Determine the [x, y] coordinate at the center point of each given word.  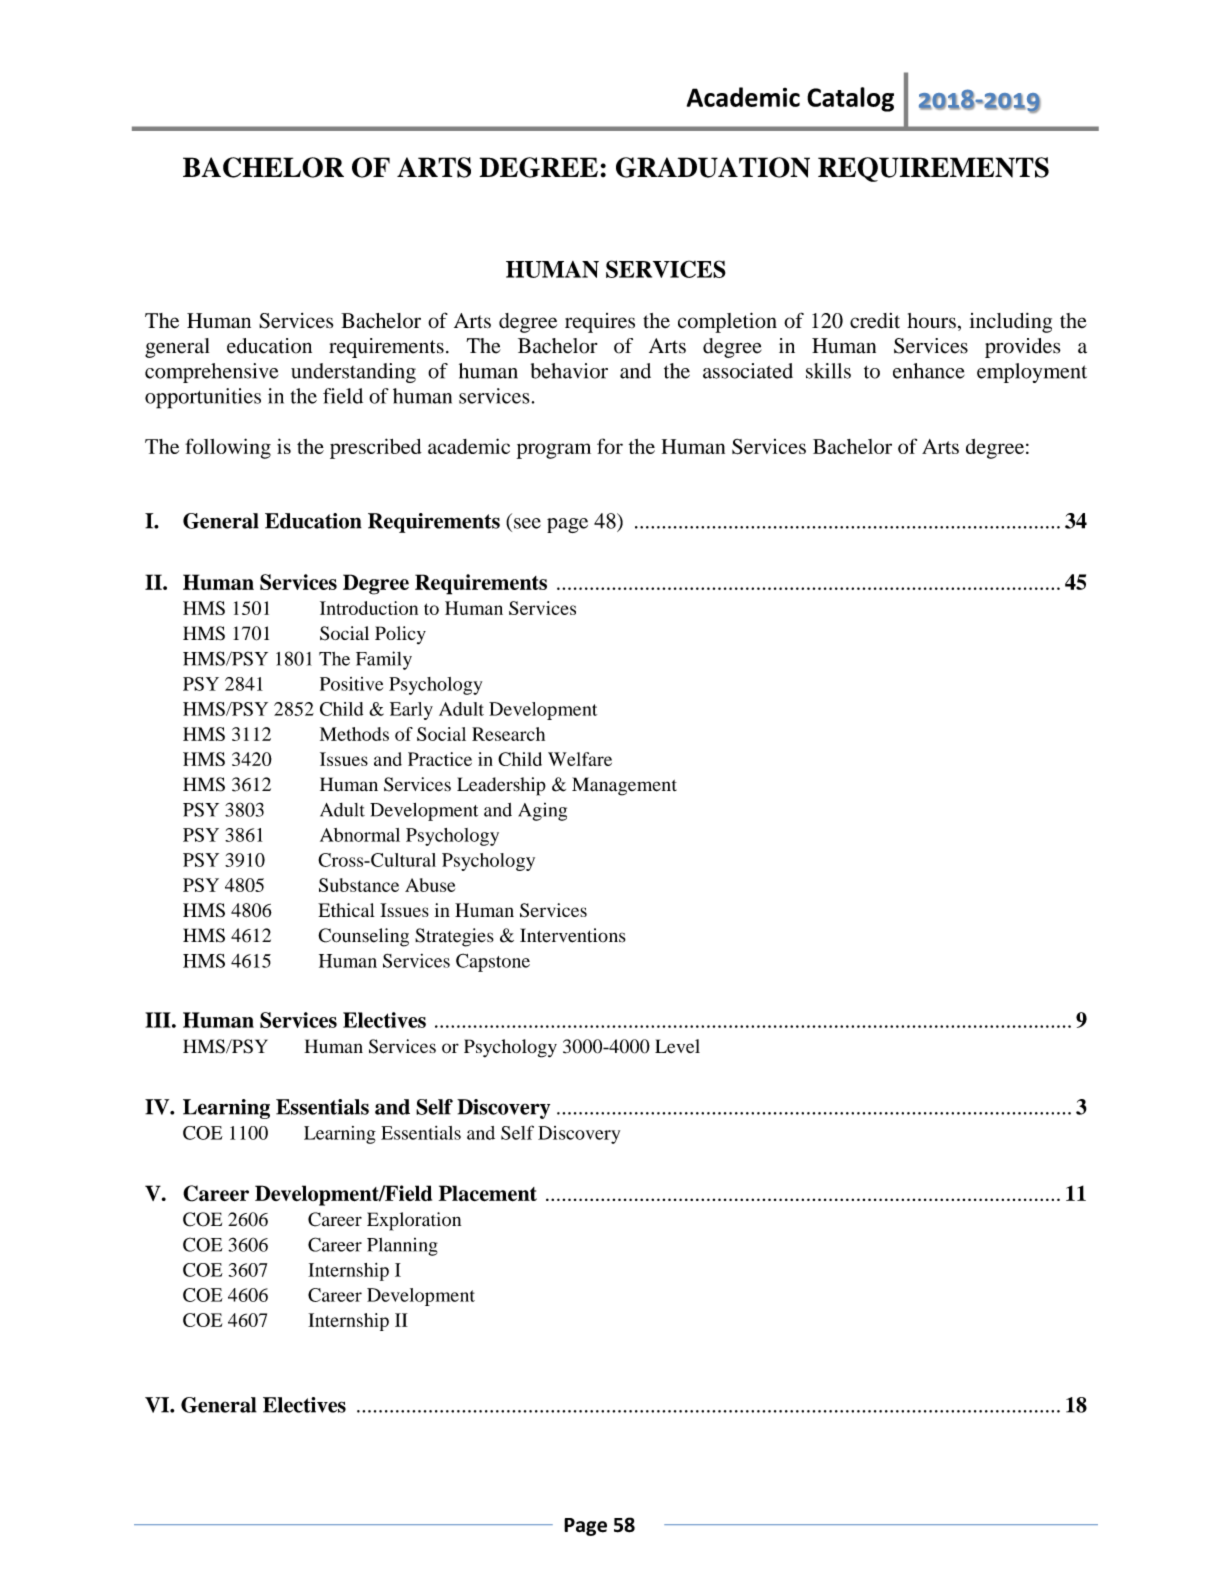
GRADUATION [713, 167]
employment [1032, 373]
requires [600, 323]
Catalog [850, 99]
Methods [354, 734]
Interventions [573, 935]
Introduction [369, 608]
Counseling [363, 937]
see [527, 523]
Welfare [580, 759]
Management [624, 786]
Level [677, 1046]
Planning [402, 1247]
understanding [353, 373]
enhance [929, 371]
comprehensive [211, 373]
